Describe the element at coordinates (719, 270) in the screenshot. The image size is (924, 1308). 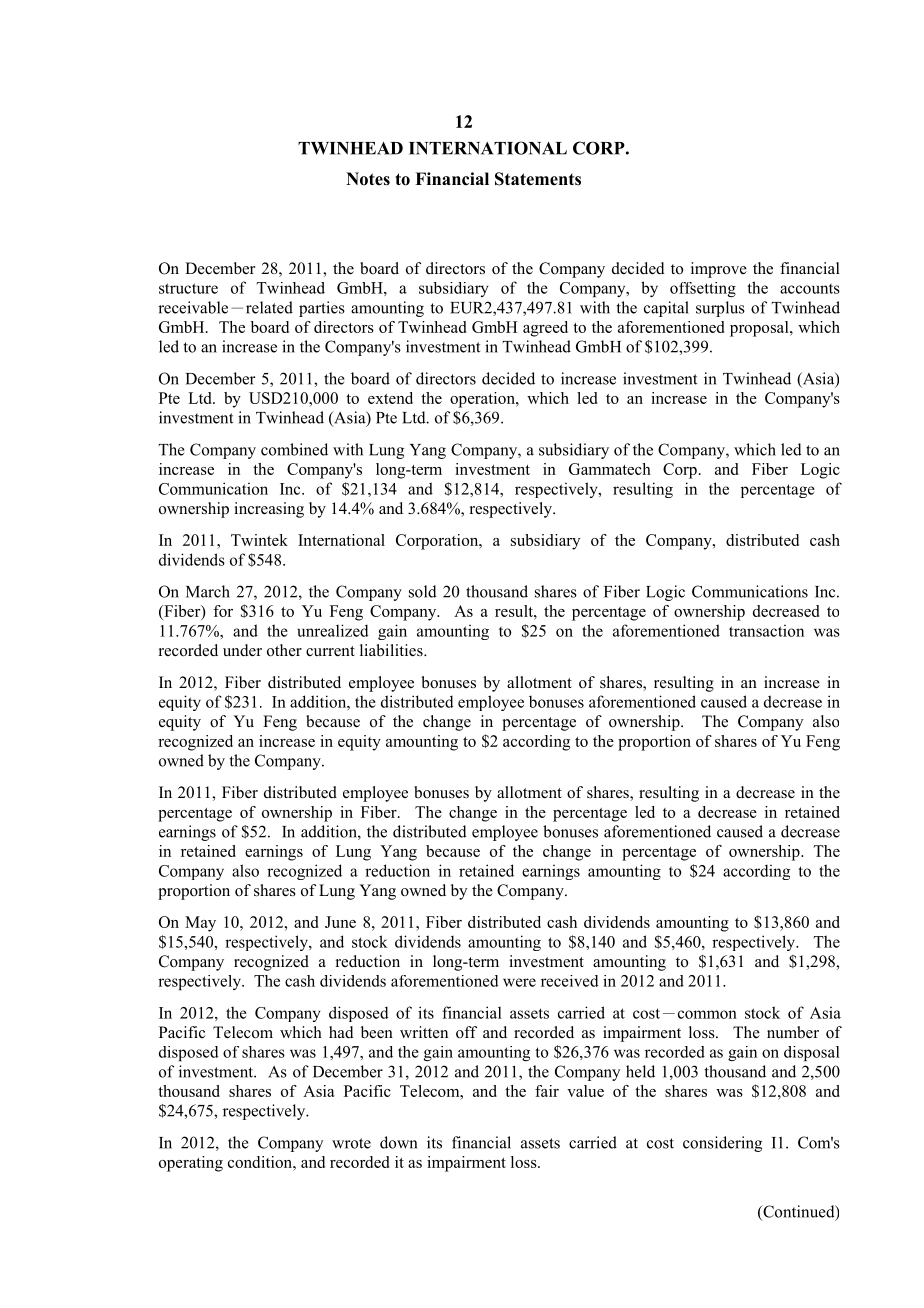
I see `improve` at that location.
